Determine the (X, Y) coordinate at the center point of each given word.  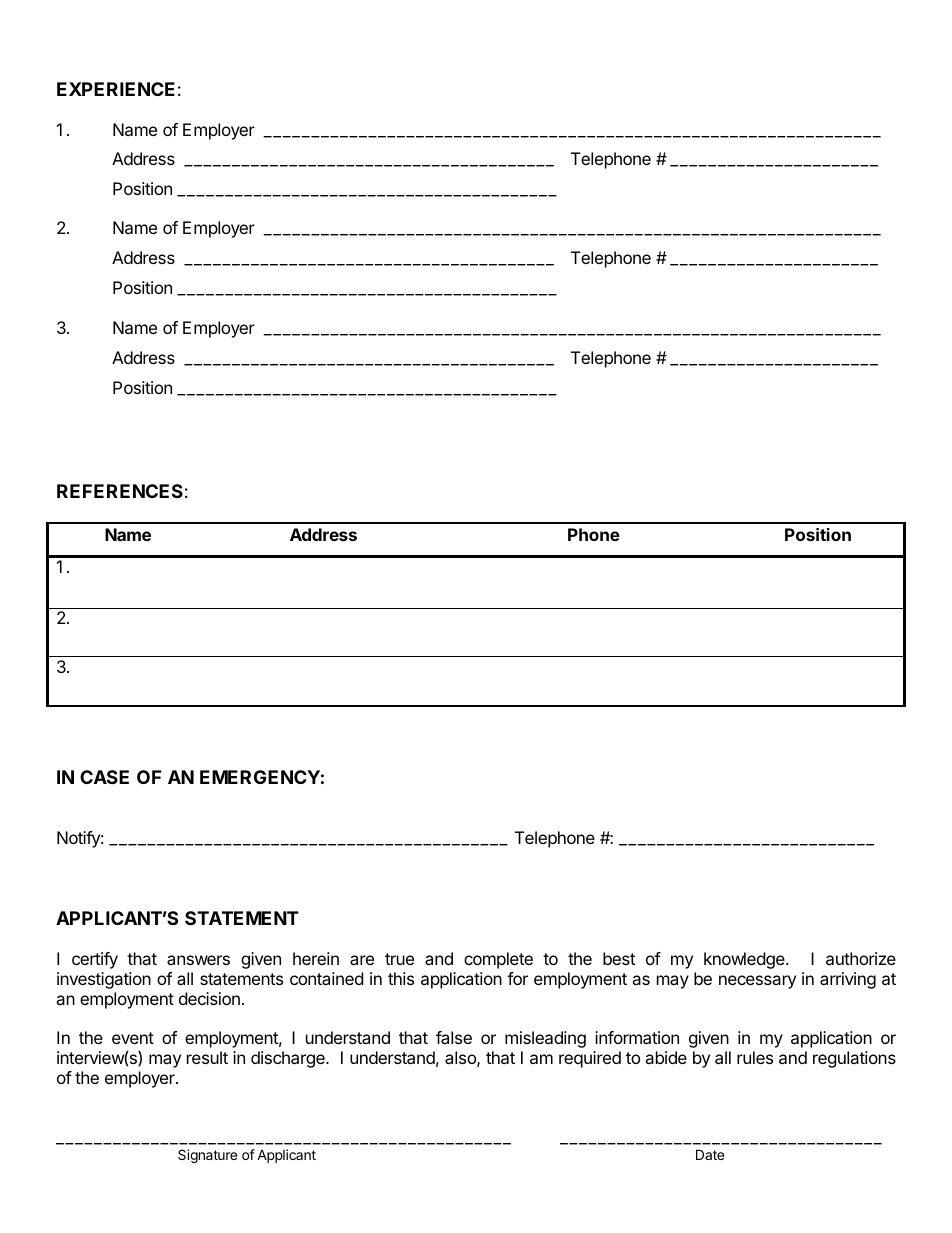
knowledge (745, 960)
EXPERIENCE (116, 89)
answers (198, 960)
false (454, 1037)
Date (710, 1154)
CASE (104, 777)
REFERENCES (120, 491)
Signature (207, 1156)
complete (498, 960)
